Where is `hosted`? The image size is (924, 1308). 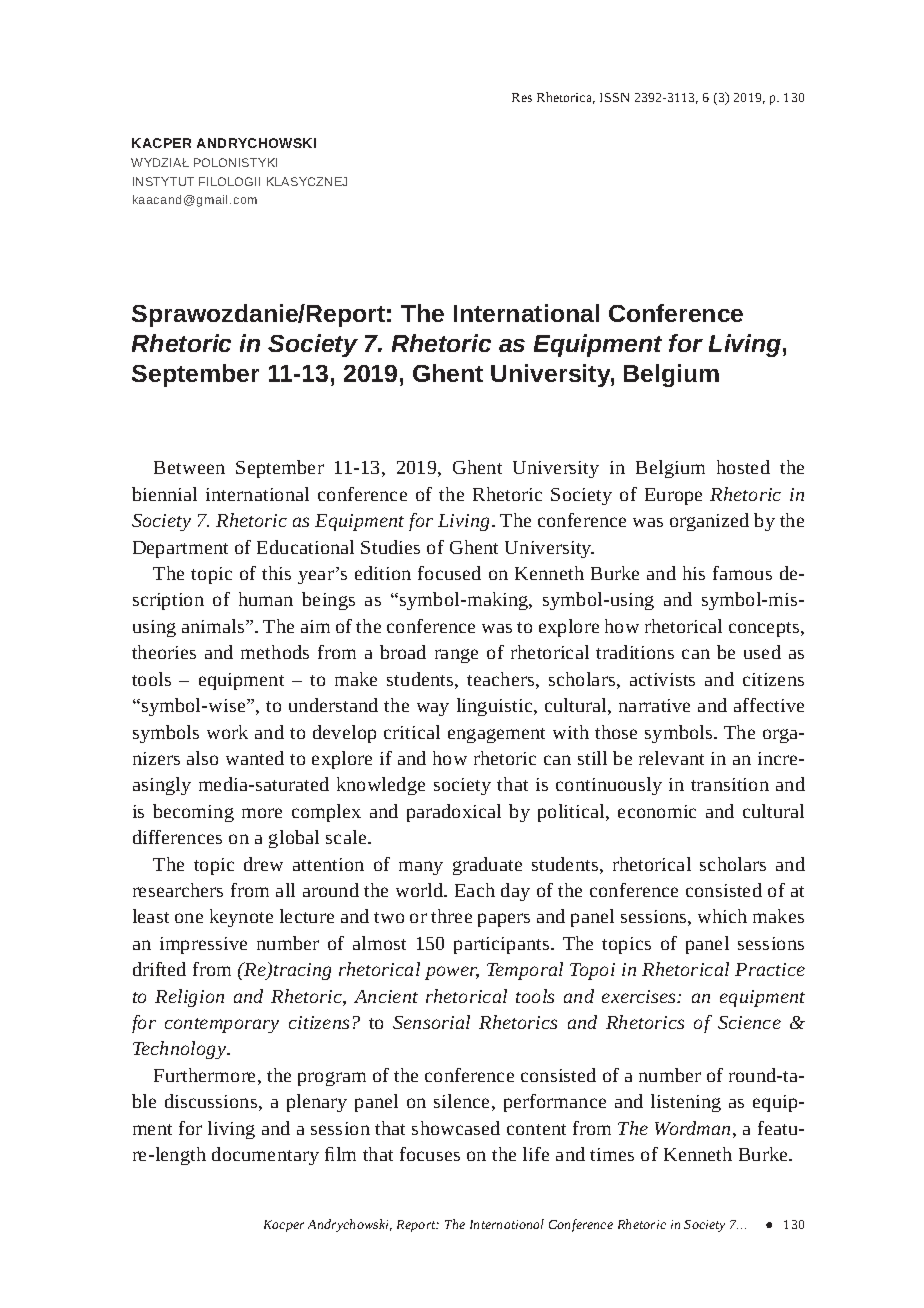
hosted is located at coordinates (743, 467).
